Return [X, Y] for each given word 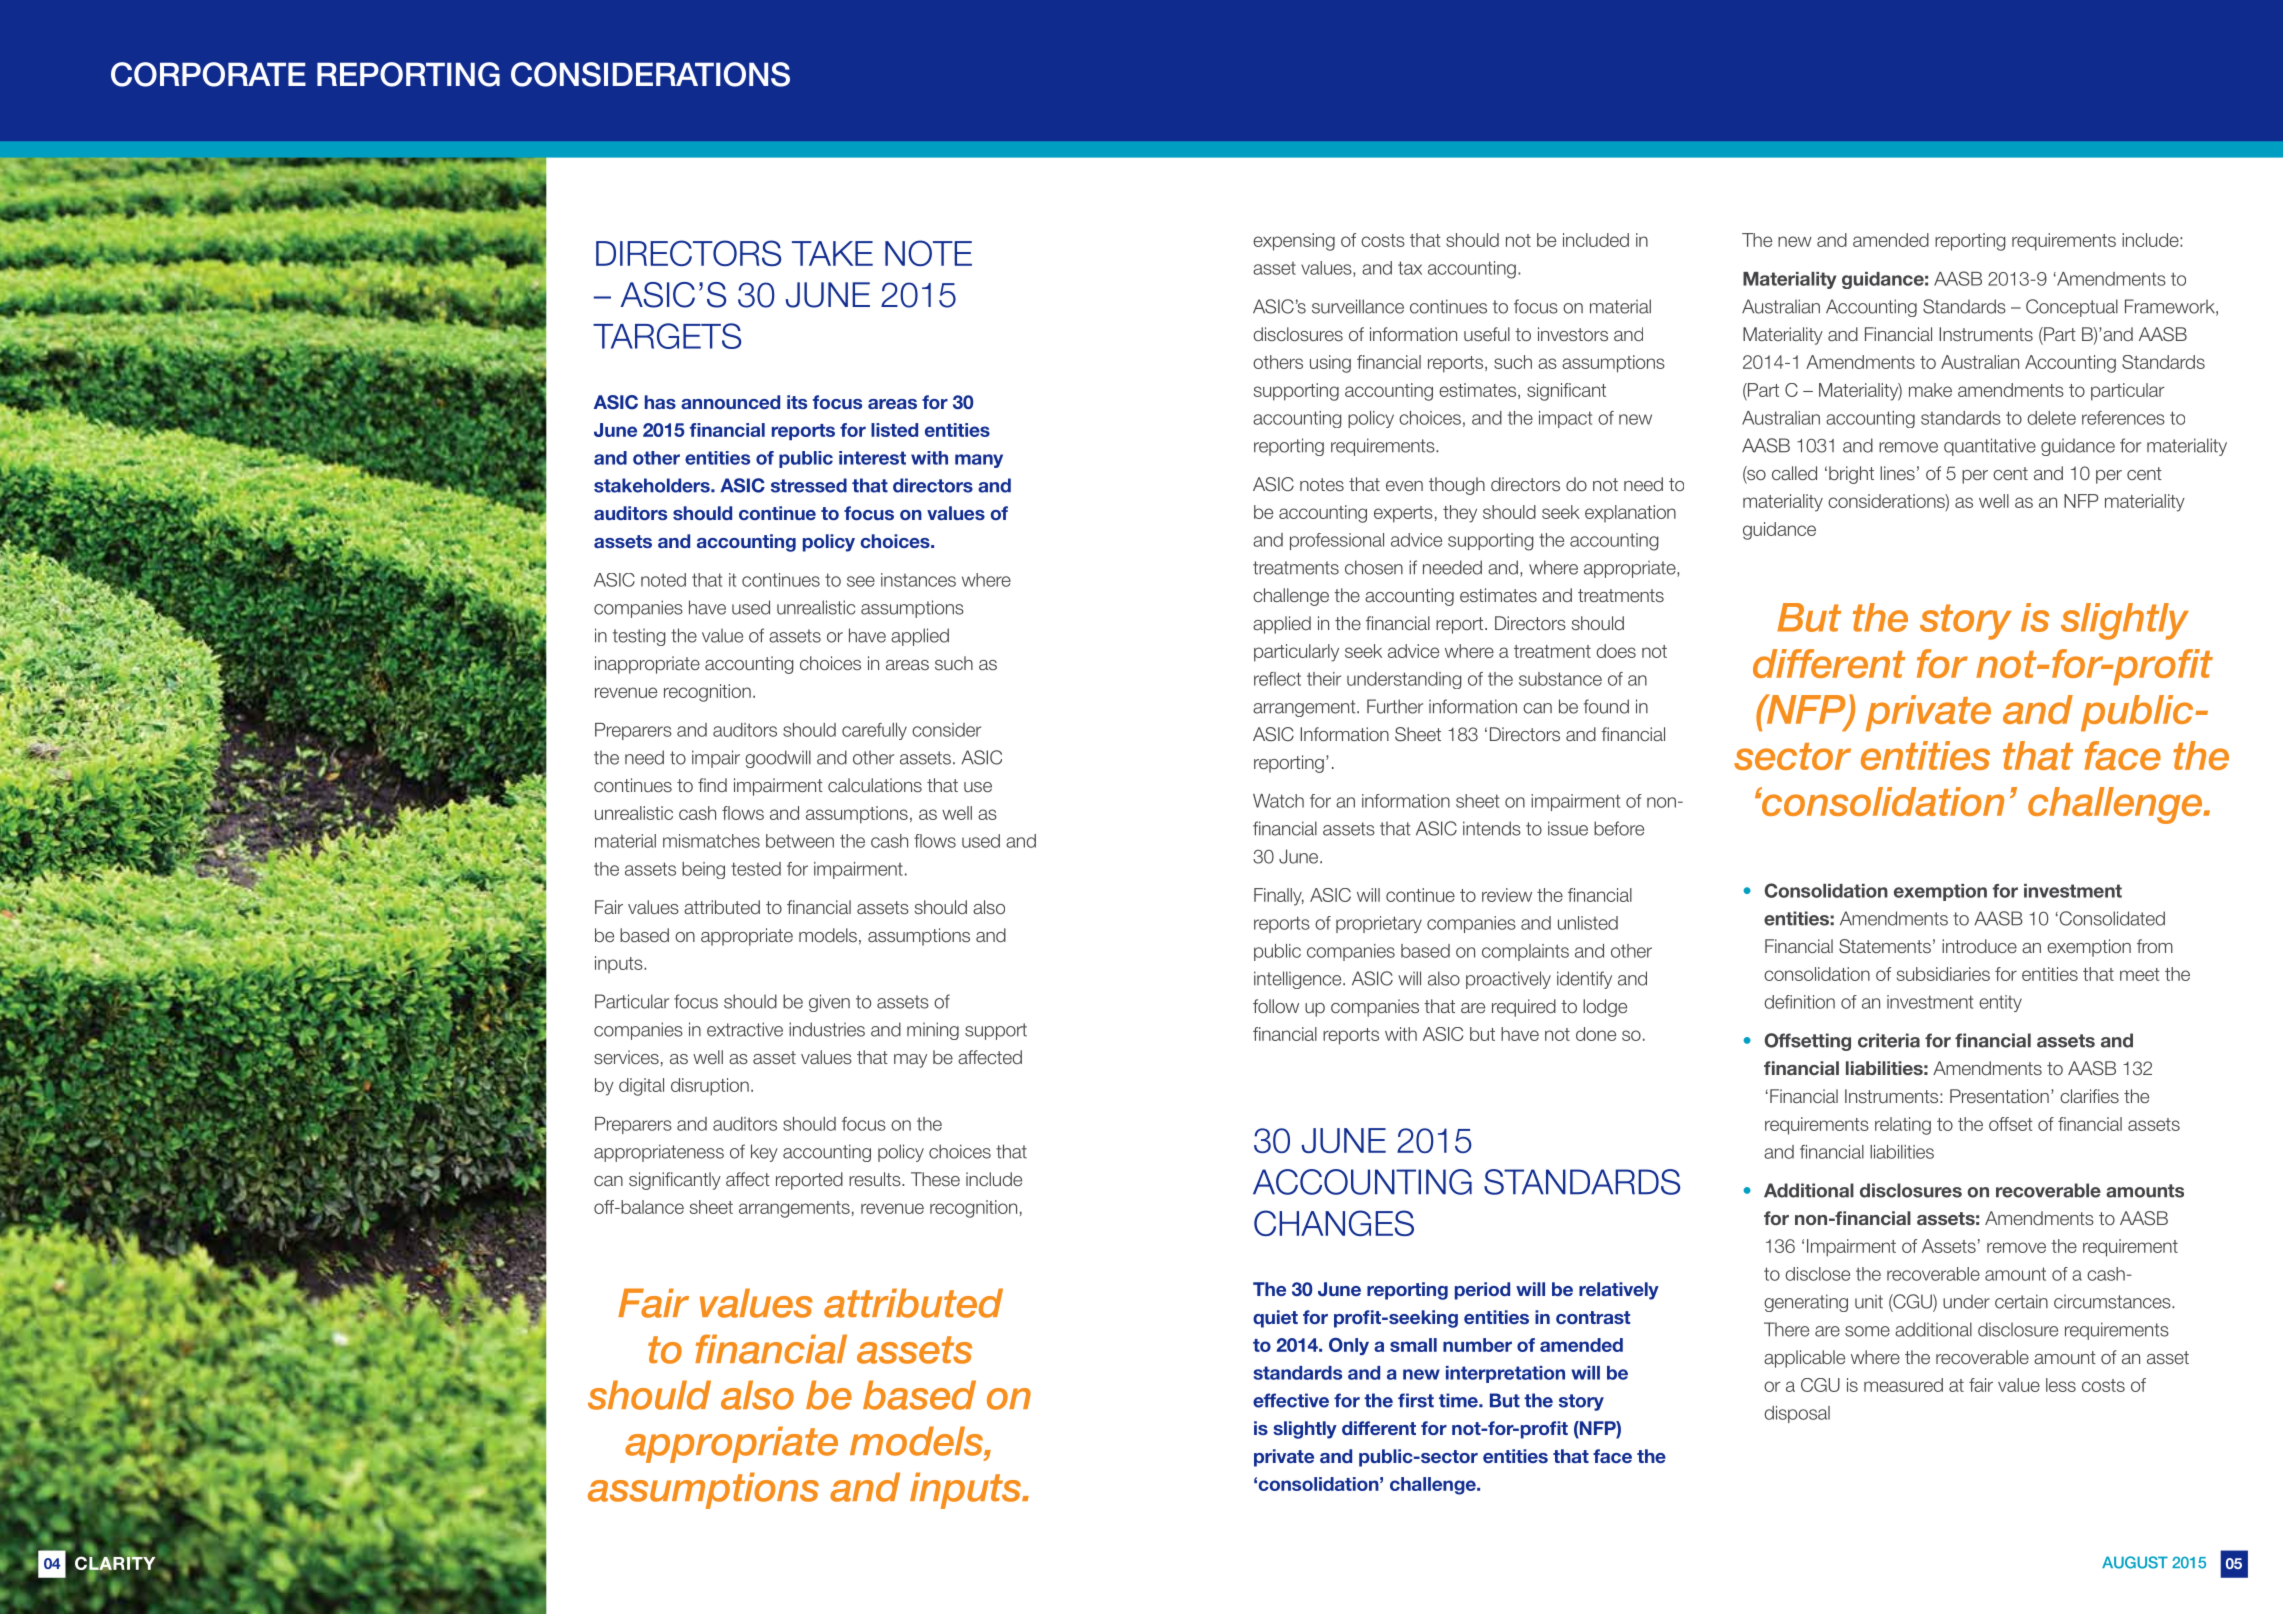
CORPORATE [208, 74]
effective [1291, 1400]
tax [1410, 268]
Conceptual [2072, 308]
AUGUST [2135, 1562]
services [626, 1057]
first [1416, 1400]
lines [1897, 473]
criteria [1889, 1040]
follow [1276, 1006]
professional [1337, 541]
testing [639, 637]
